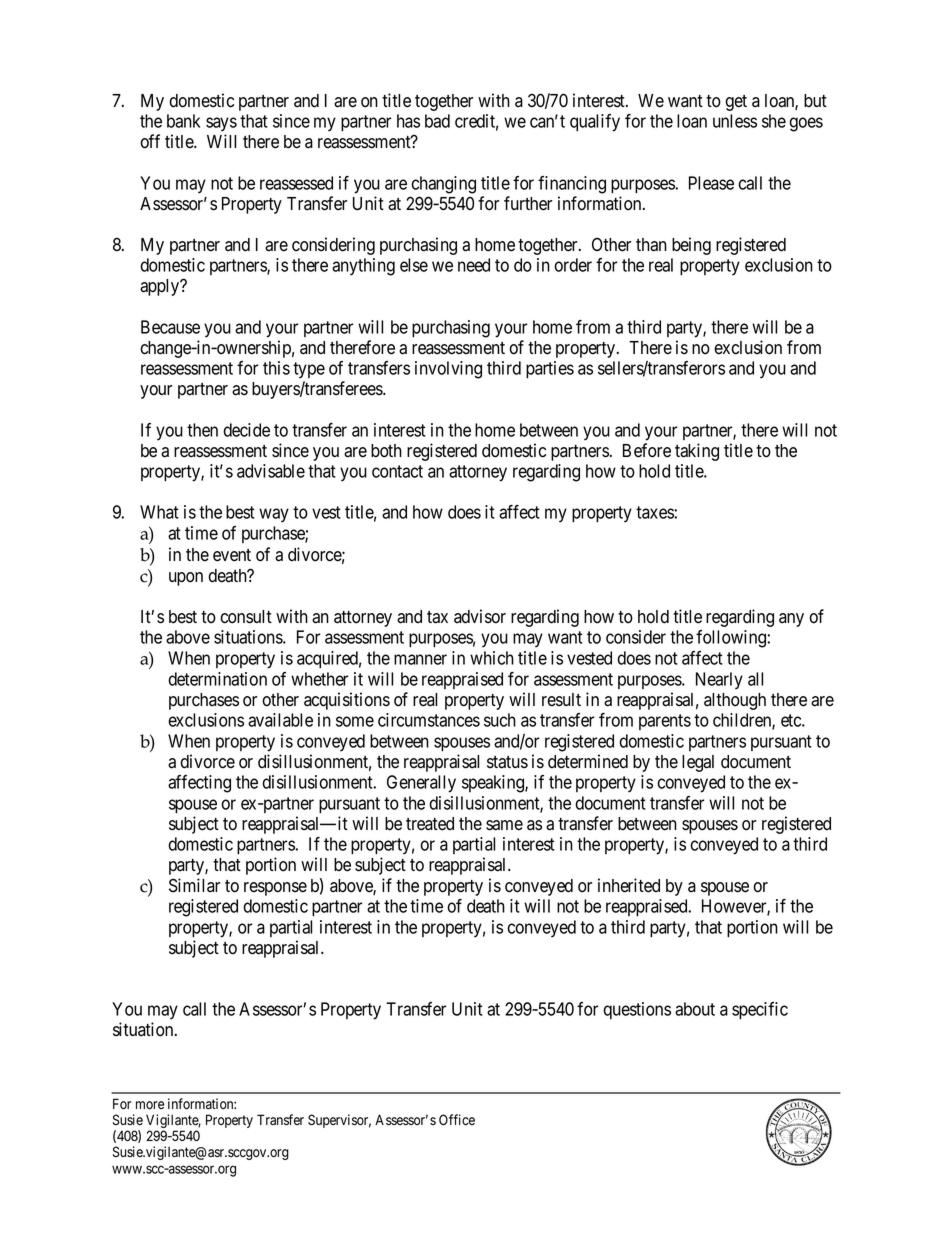 The image size is (952, 1233). I want to click on involving, so click(448, 370).
